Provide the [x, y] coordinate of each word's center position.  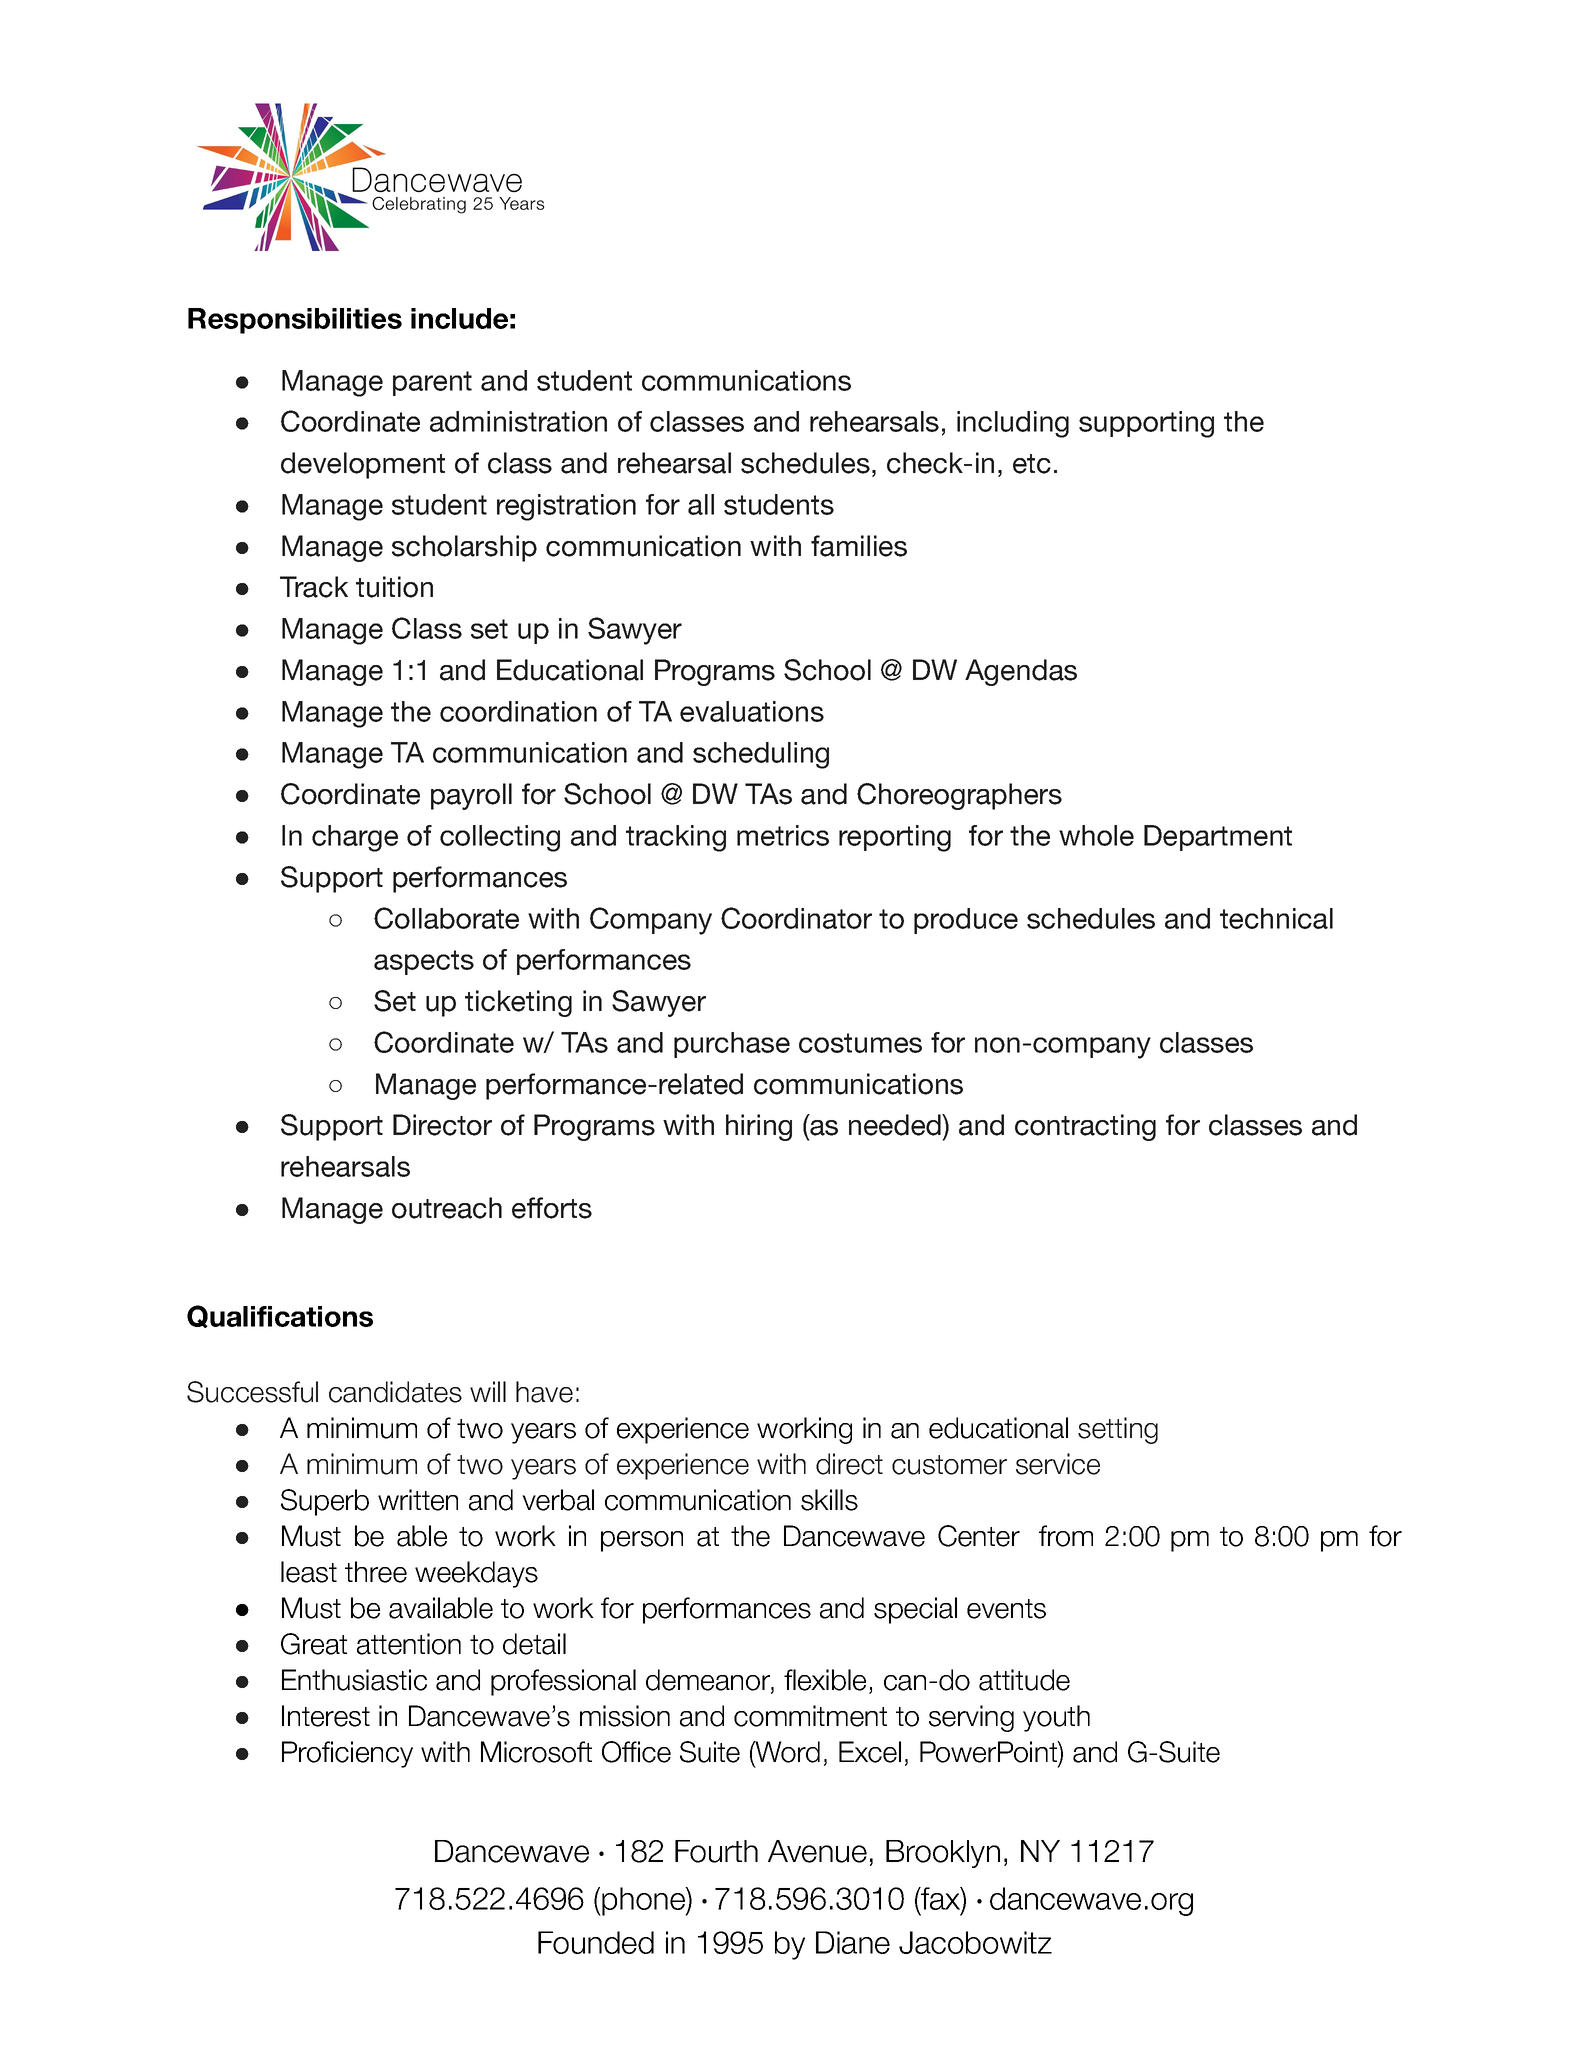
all [701, 504]
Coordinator [796, 918]
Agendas [1021, 672]
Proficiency [347, 1754]
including [1013, 424]
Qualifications [280, 1316]
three [376, 1572]
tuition [394, 587]
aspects [424, 962]
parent [432, 383]
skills [829, 1500]
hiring [759, 1127]
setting [1118, 1430]
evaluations [752, 711]
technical [1276, 918]
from [1066, 1536]
